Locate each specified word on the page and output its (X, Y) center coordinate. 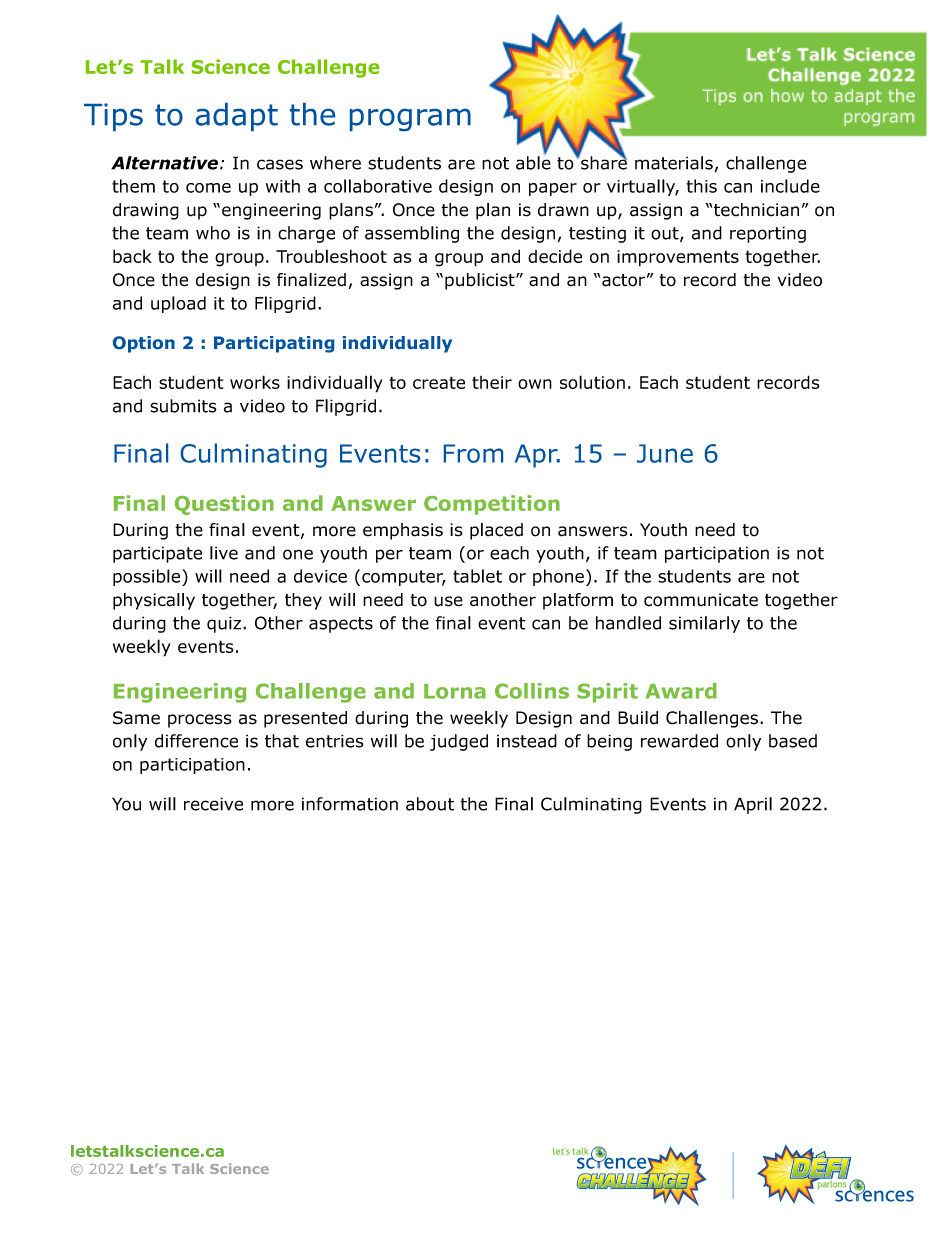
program (410, 120)
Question (224, 505)
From (473, 453)
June (665, 453)
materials (674, 163)
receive (213, 804)
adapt (237, 117)
